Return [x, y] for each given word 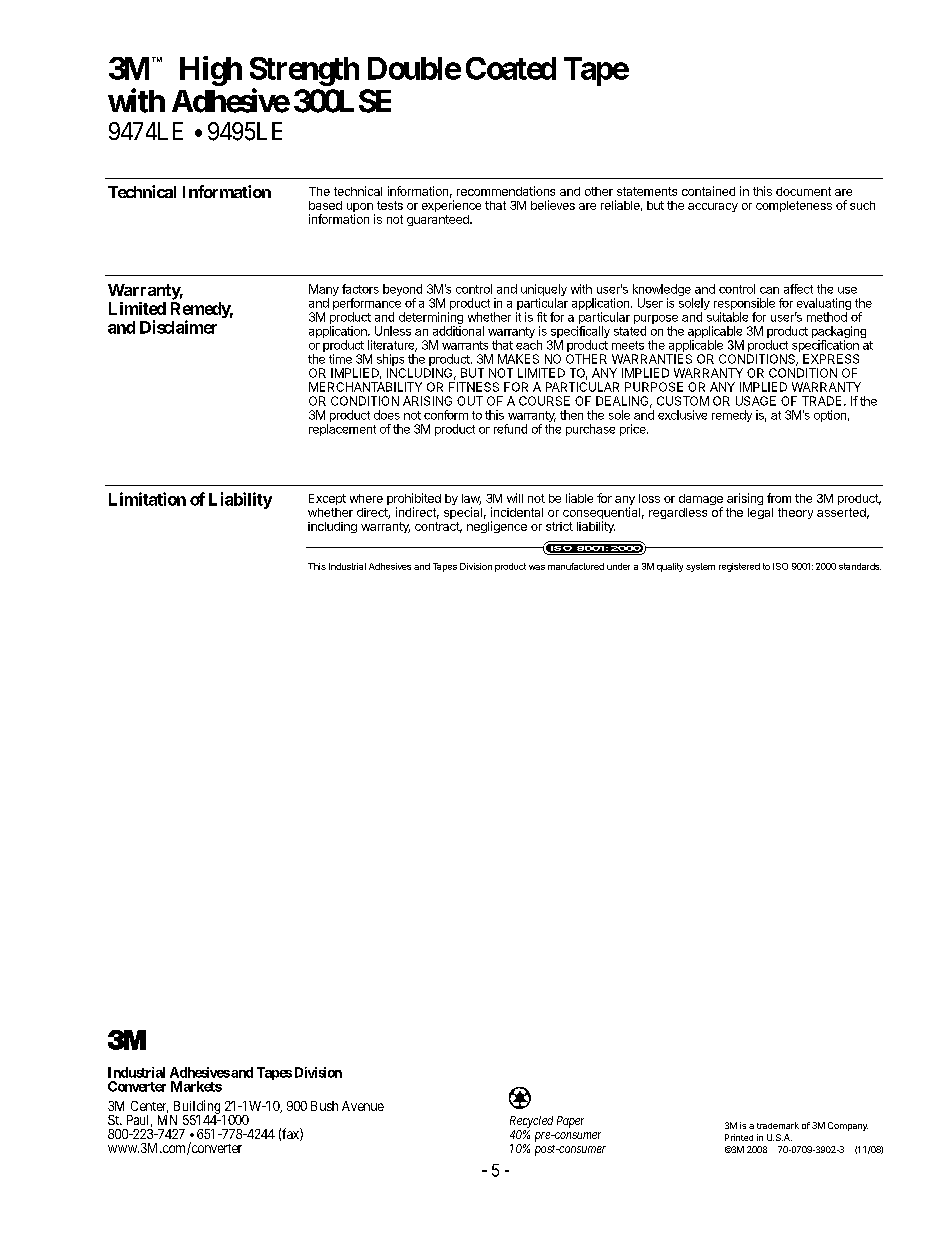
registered [739, 567]
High [211, 71]
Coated [511, 68]
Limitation [147, 499]
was [537, 567]
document [803, 191]
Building [196, 1108]
